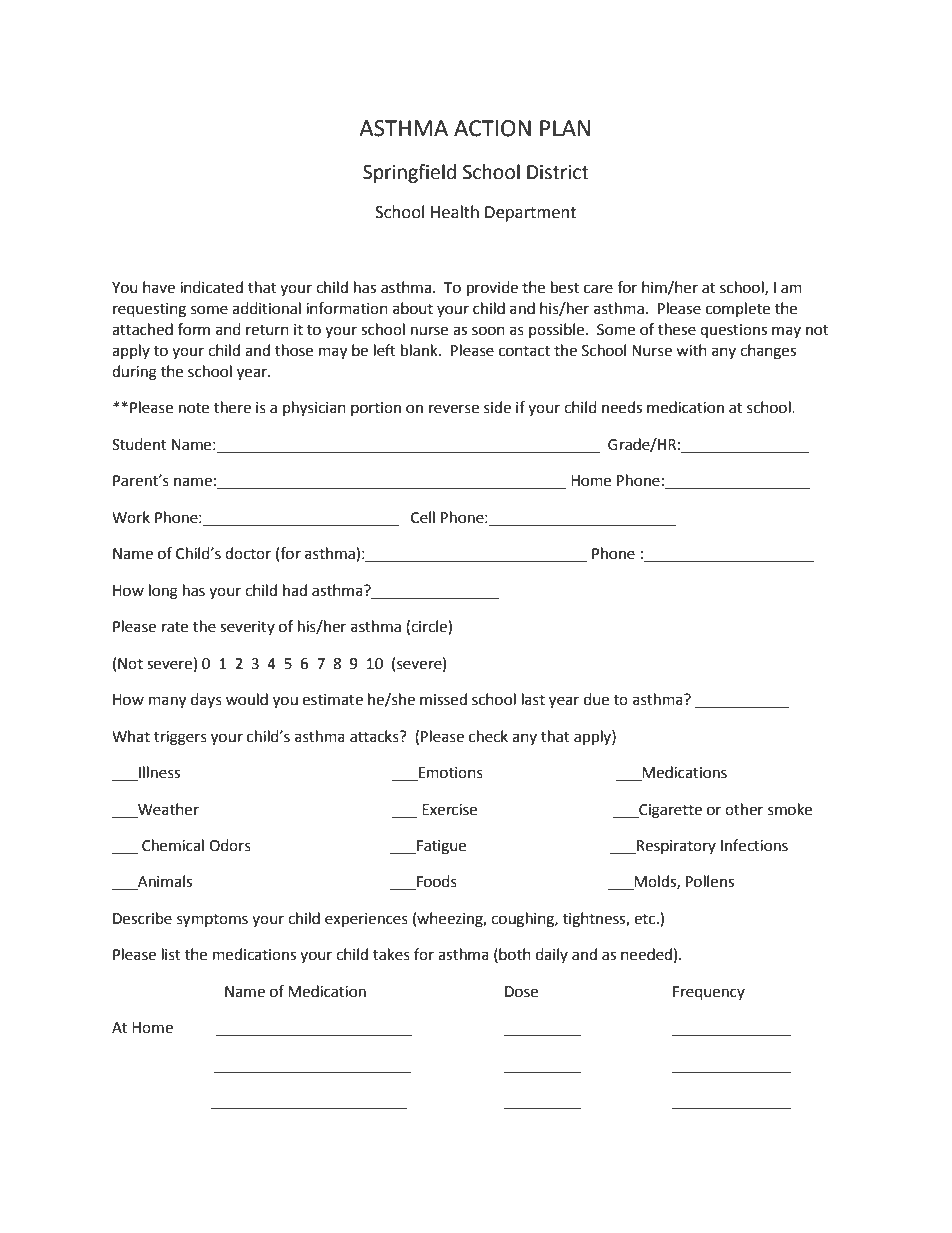 This image has height=1233, width=952. Describe the element at coordinates (521, 992) in the image. I see `Dose` at that location.
